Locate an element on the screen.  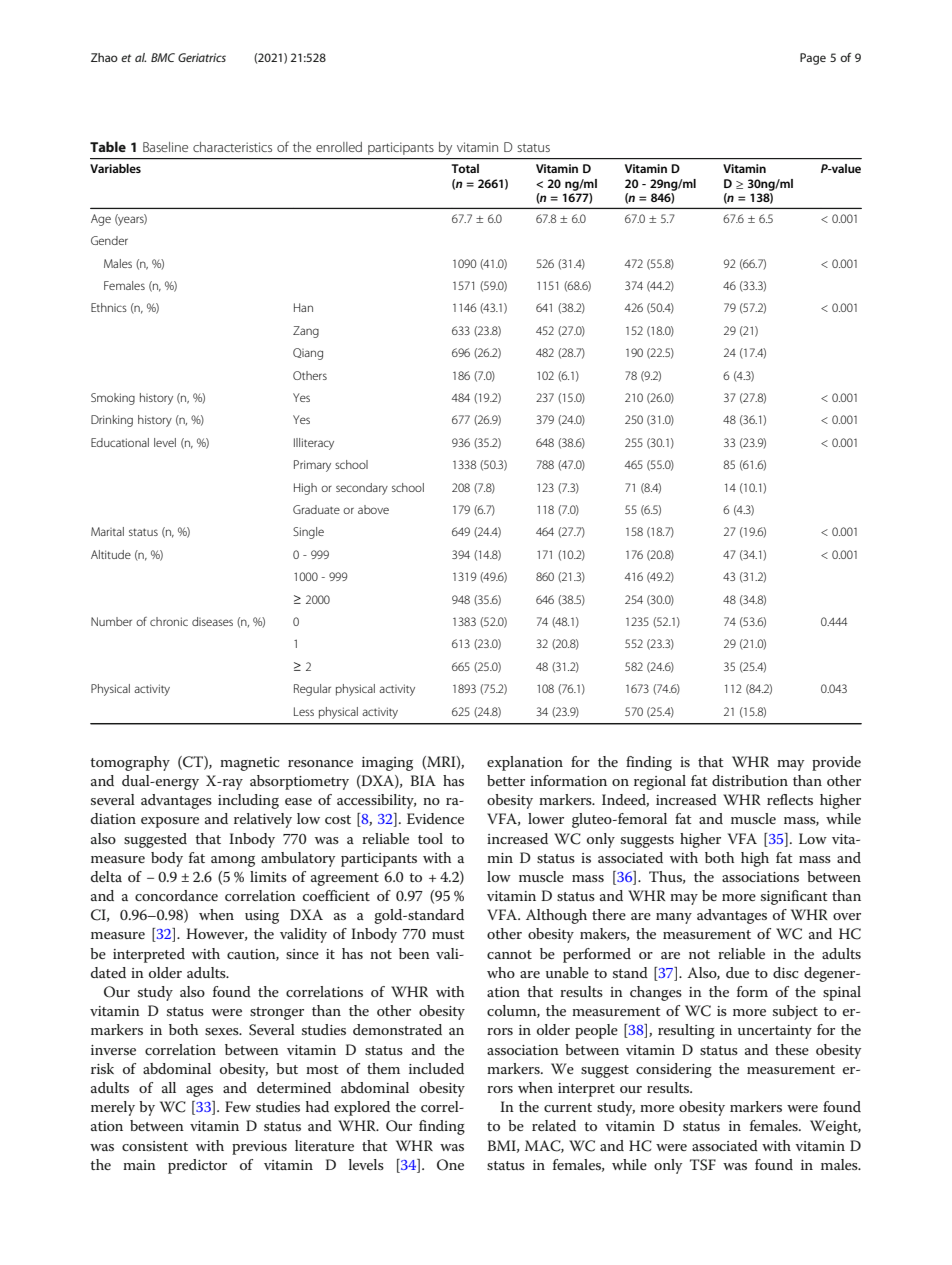
Geriatrics is located at coordinates (202, 57).
